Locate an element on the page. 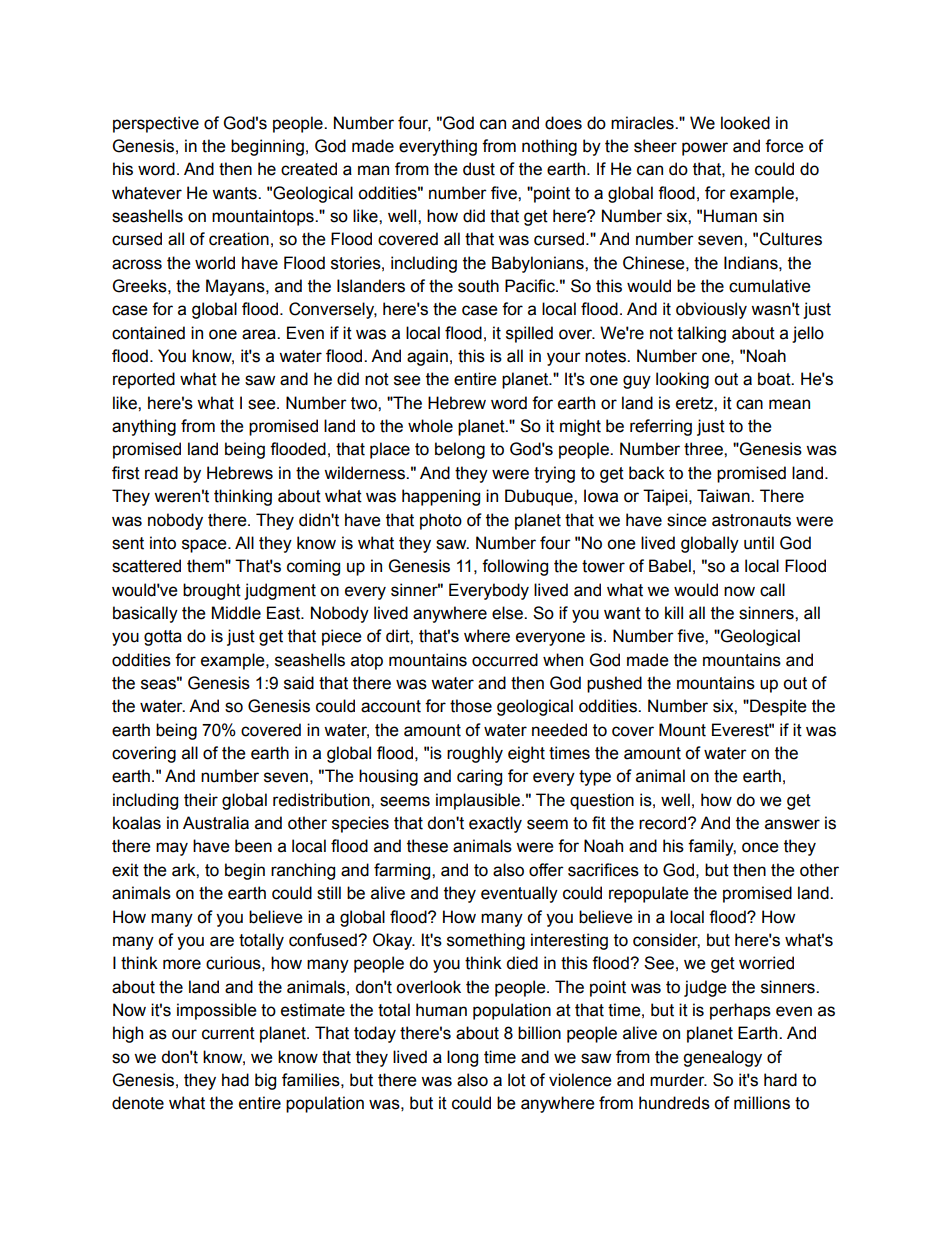 The height and width of the image is (1233, 952). their is located at coordinates (201, 800).
